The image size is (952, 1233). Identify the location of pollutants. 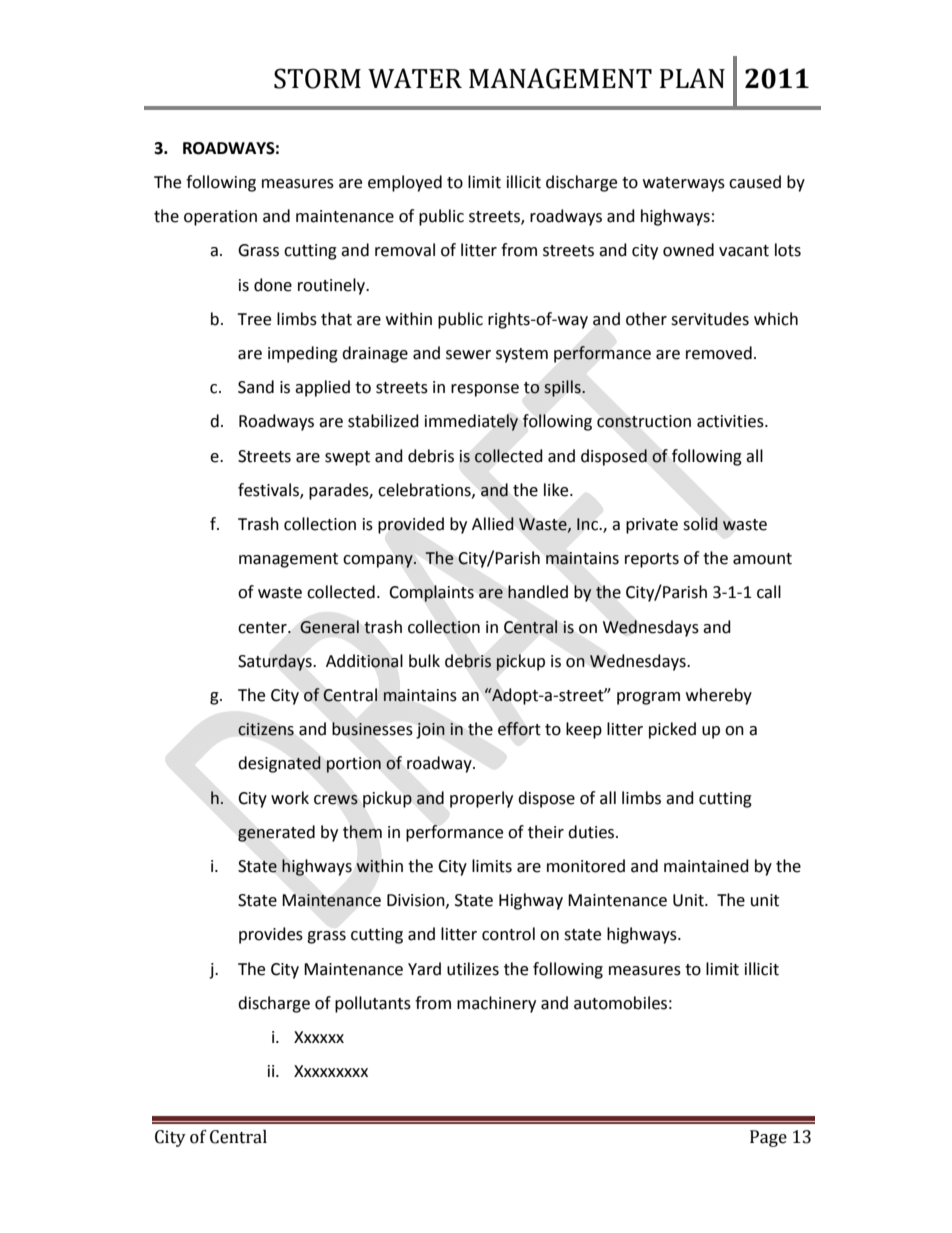
(373, 1004).
